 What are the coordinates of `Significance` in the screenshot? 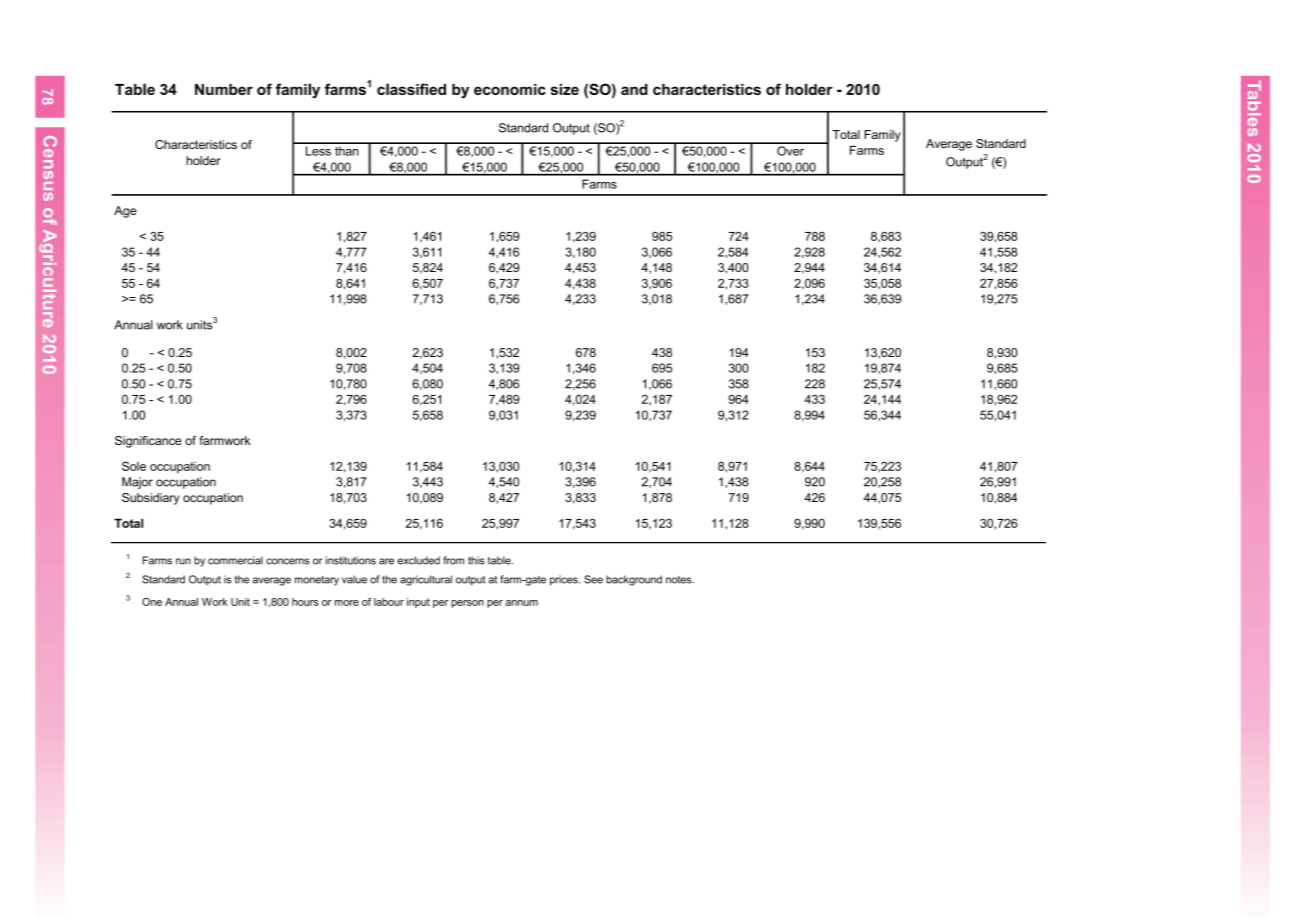 It's located at (148, 442).
